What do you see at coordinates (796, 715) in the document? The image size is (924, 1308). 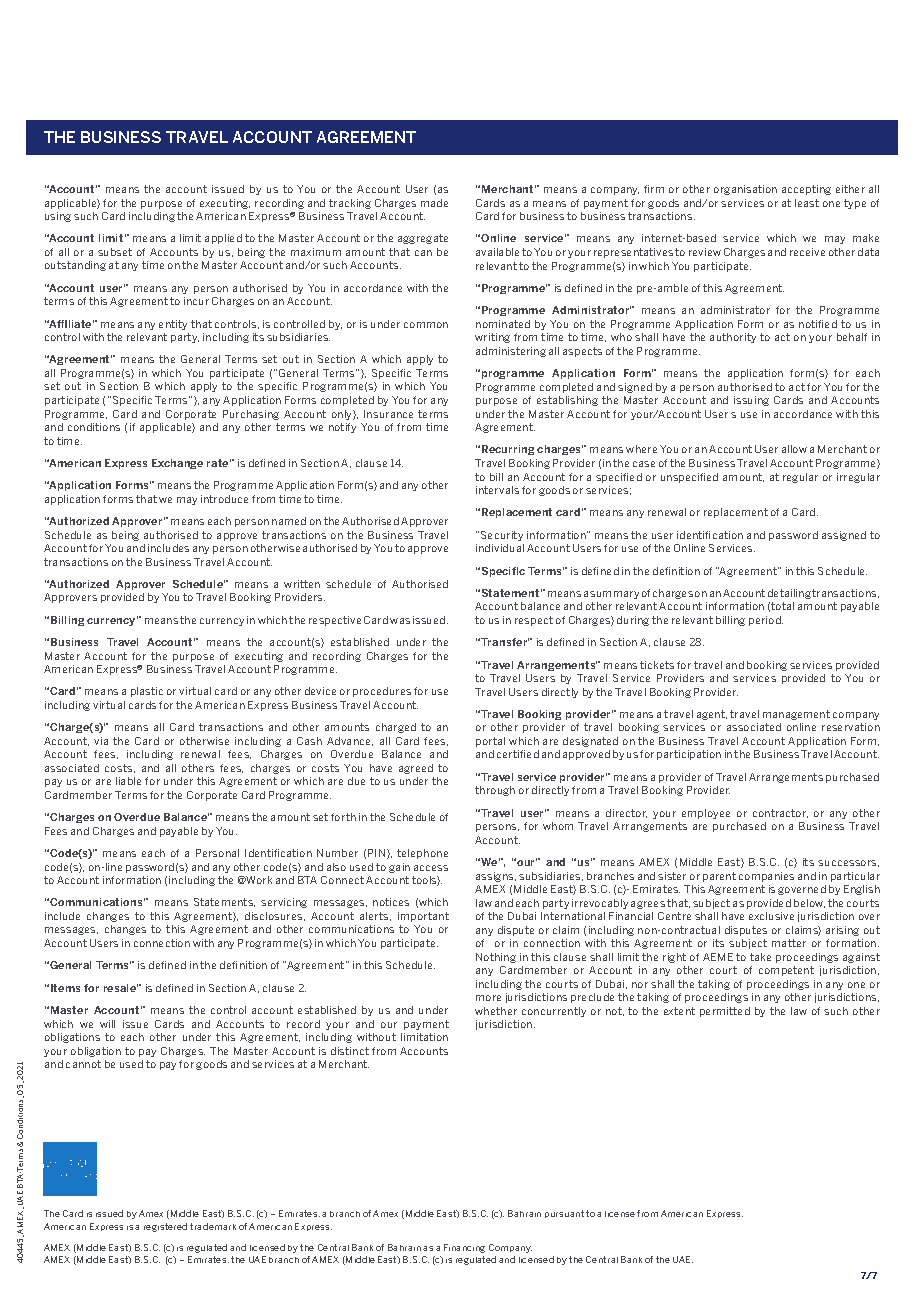 I see `management` at bounding box center [796, 715].
